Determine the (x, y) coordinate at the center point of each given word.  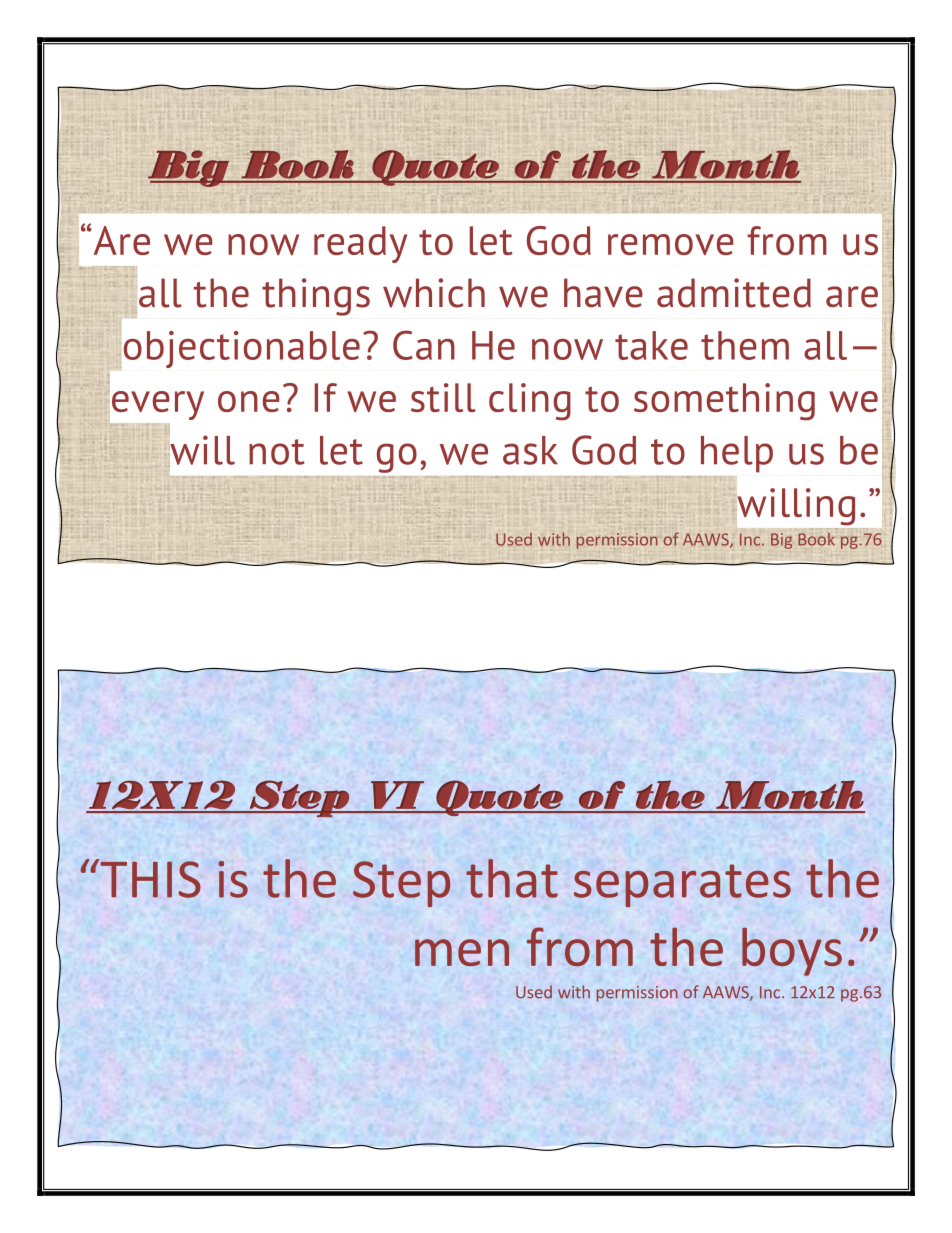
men (462, 952)
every (158, 405)
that (512, 878)
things (316, 297)
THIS (149, 878)
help (737, 454)
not (277, 452)
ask (530, 450)
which (434, 293)
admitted (734, 293)
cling (530, 402)
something (724, 402)
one (249, 401)
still (443, 397)
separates (682, 885)
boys (792, 951)
